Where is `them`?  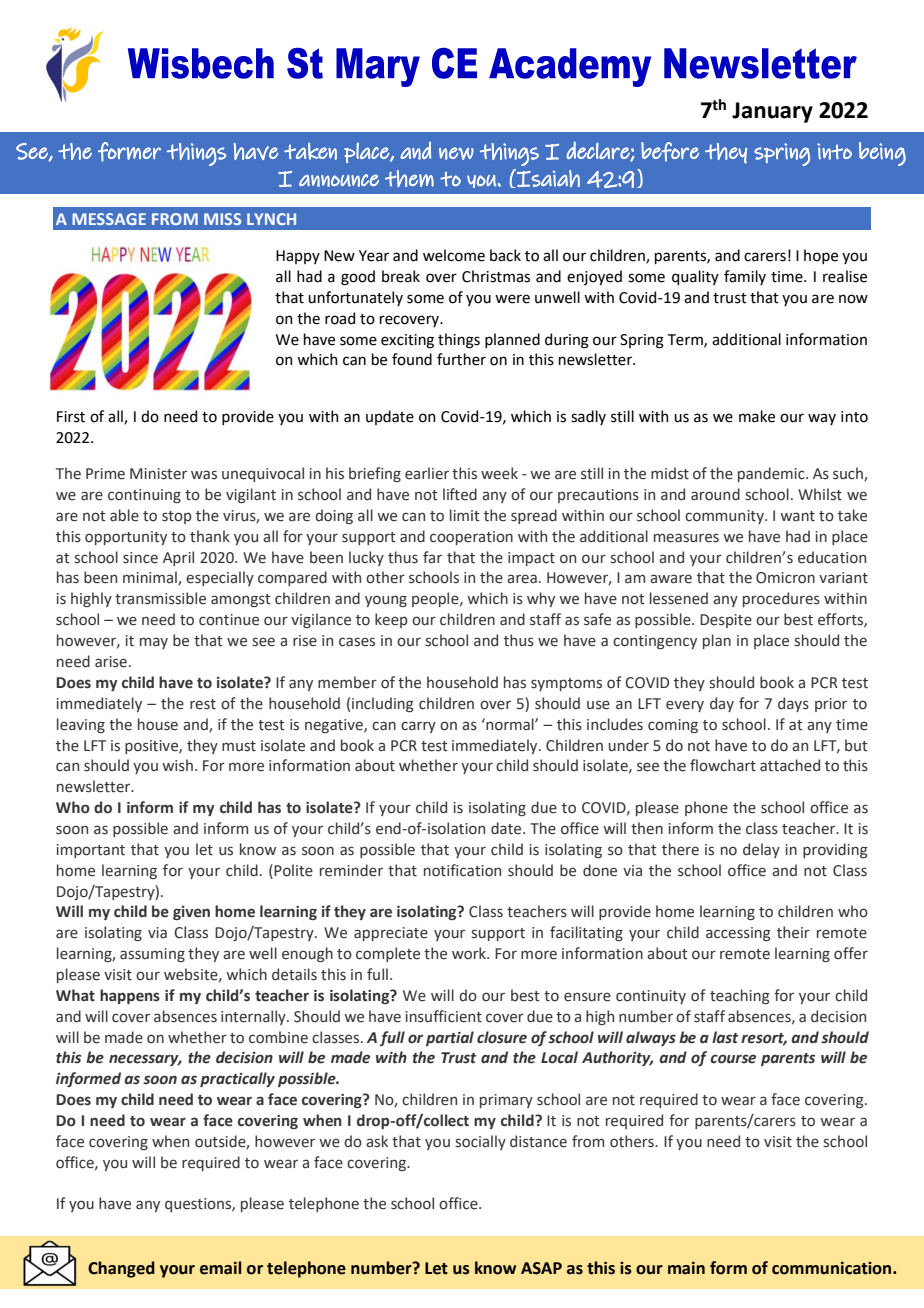 them is located at coordinates (409, 178).
